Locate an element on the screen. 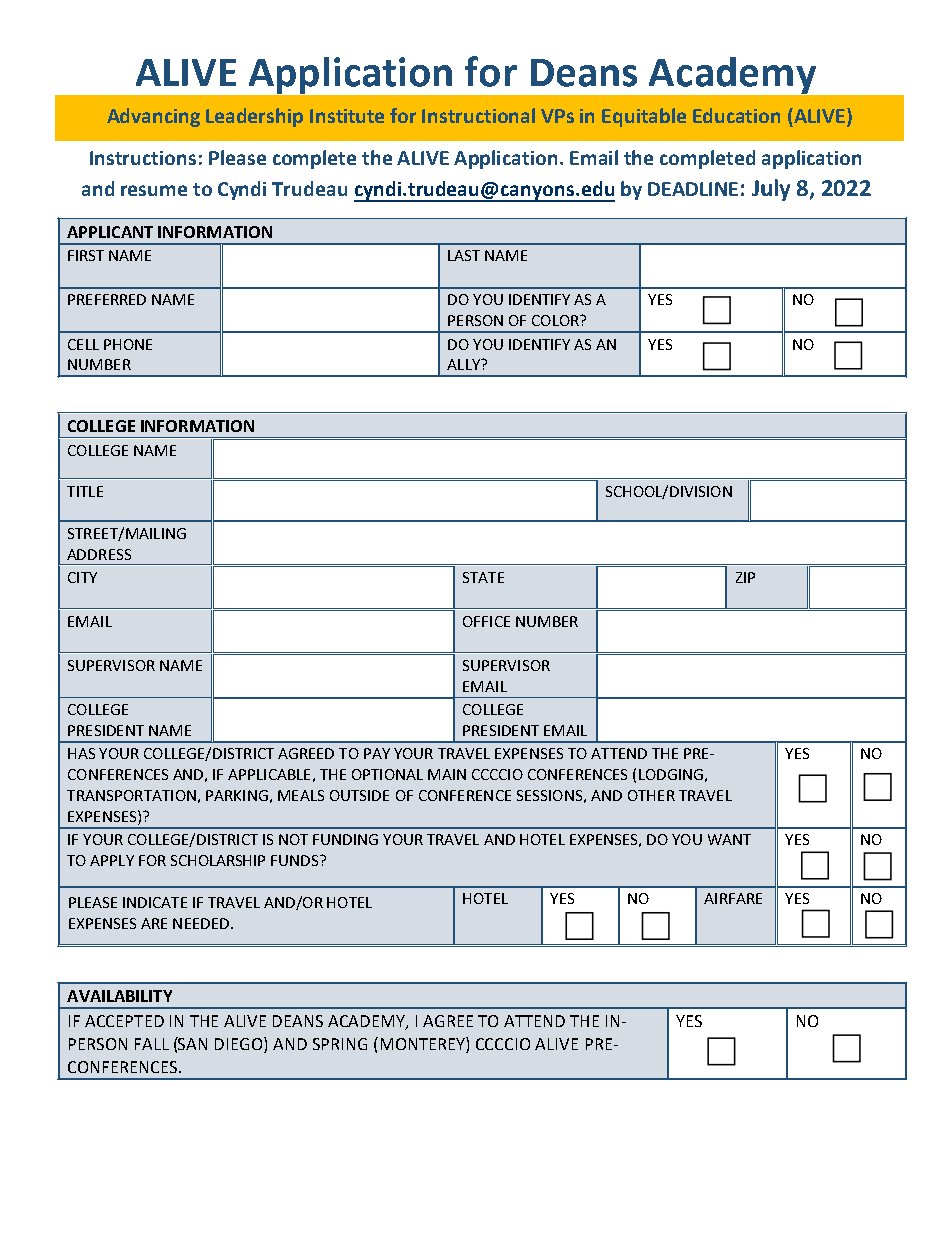 The width and height of the screenshot is (952, 1233). COLOR is located at coordinates (556, 320).
